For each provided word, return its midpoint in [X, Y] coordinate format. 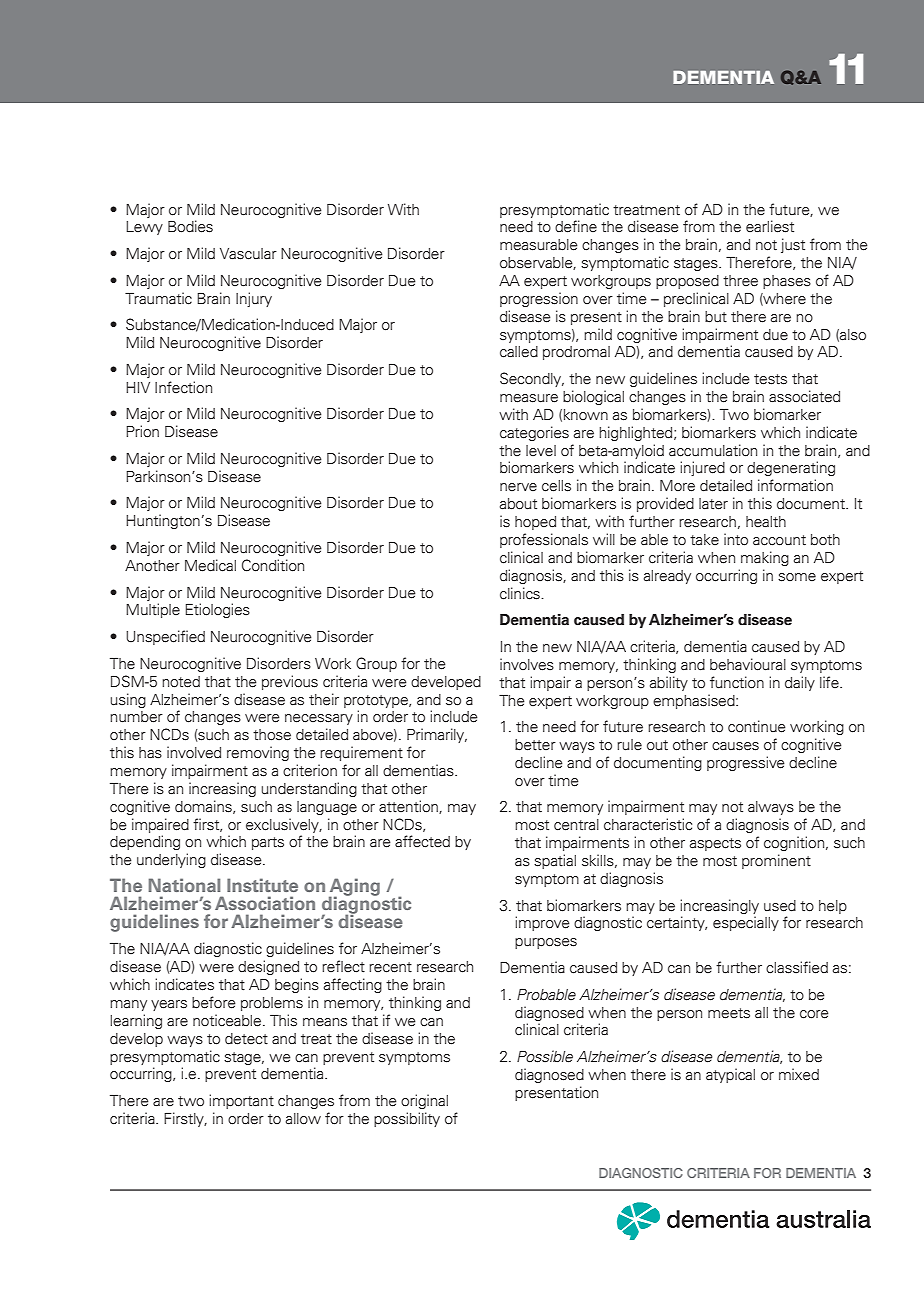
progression [539, 299]
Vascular [248, 254]
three [740, 281]
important [242, 1101]
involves [527, 664]
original [424, 1101]
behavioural [748, 664]
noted [181, 682]
